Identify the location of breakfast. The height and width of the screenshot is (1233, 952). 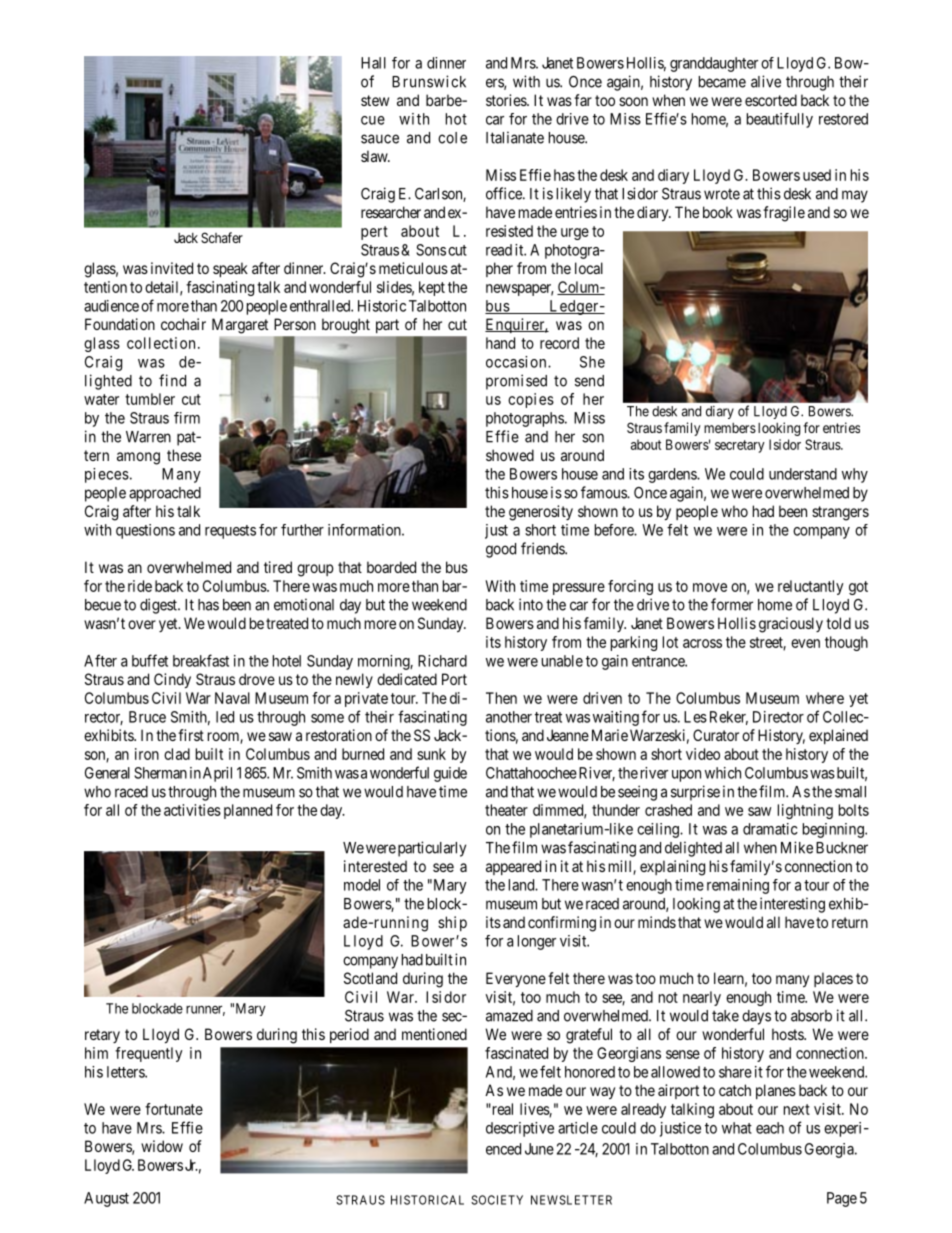
(201, 660).
